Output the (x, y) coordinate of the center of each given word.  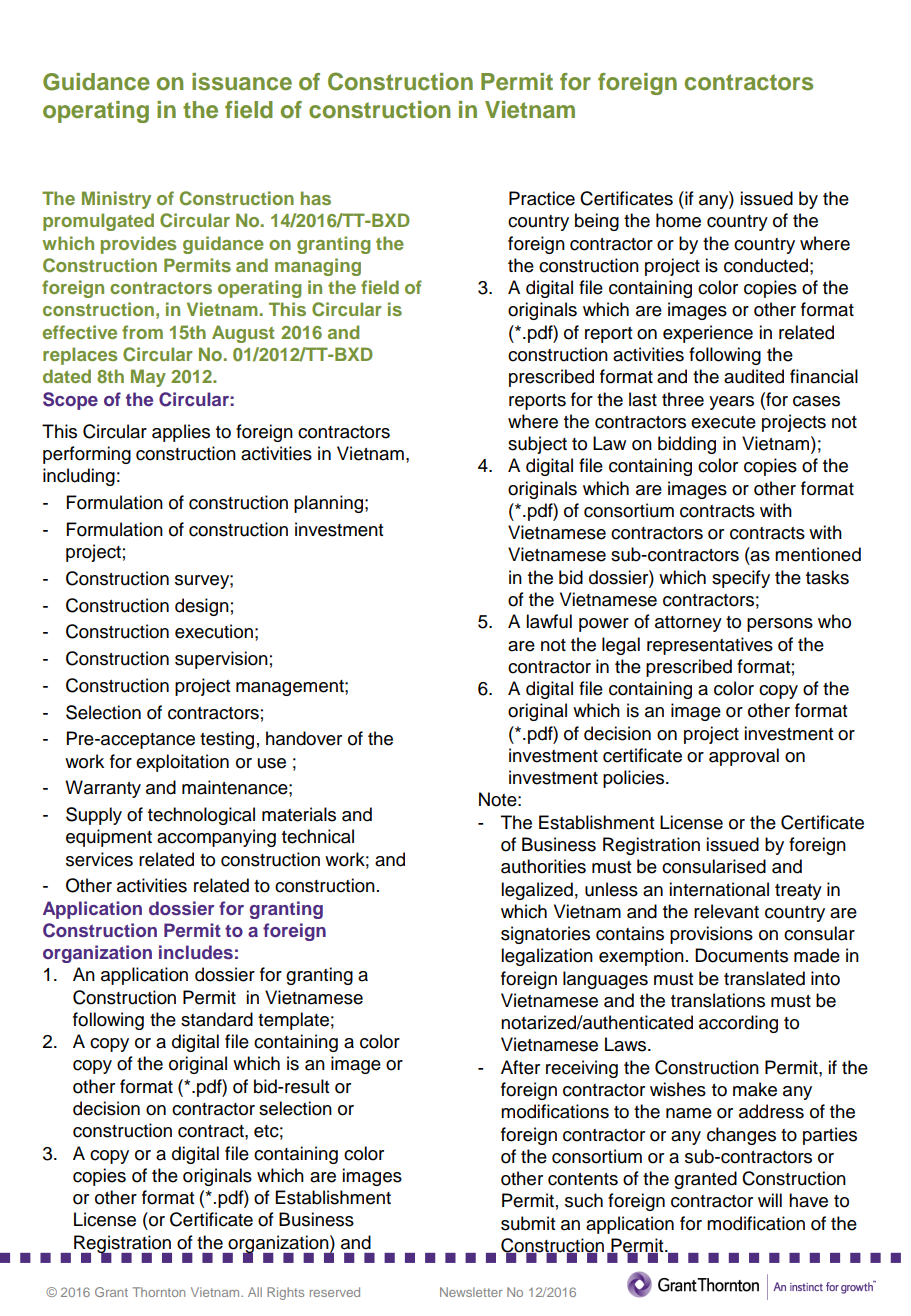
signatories (545, 935)
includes (196, 952)
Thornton (159, 1292)
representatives (710, 646)
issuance (242, 82)
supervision (221, 660)
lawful (549, 621)
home (678, 220)
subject (537, 445)
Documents (741, 955)
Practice (542, 198)
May (148, 378)
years (731, 403)
